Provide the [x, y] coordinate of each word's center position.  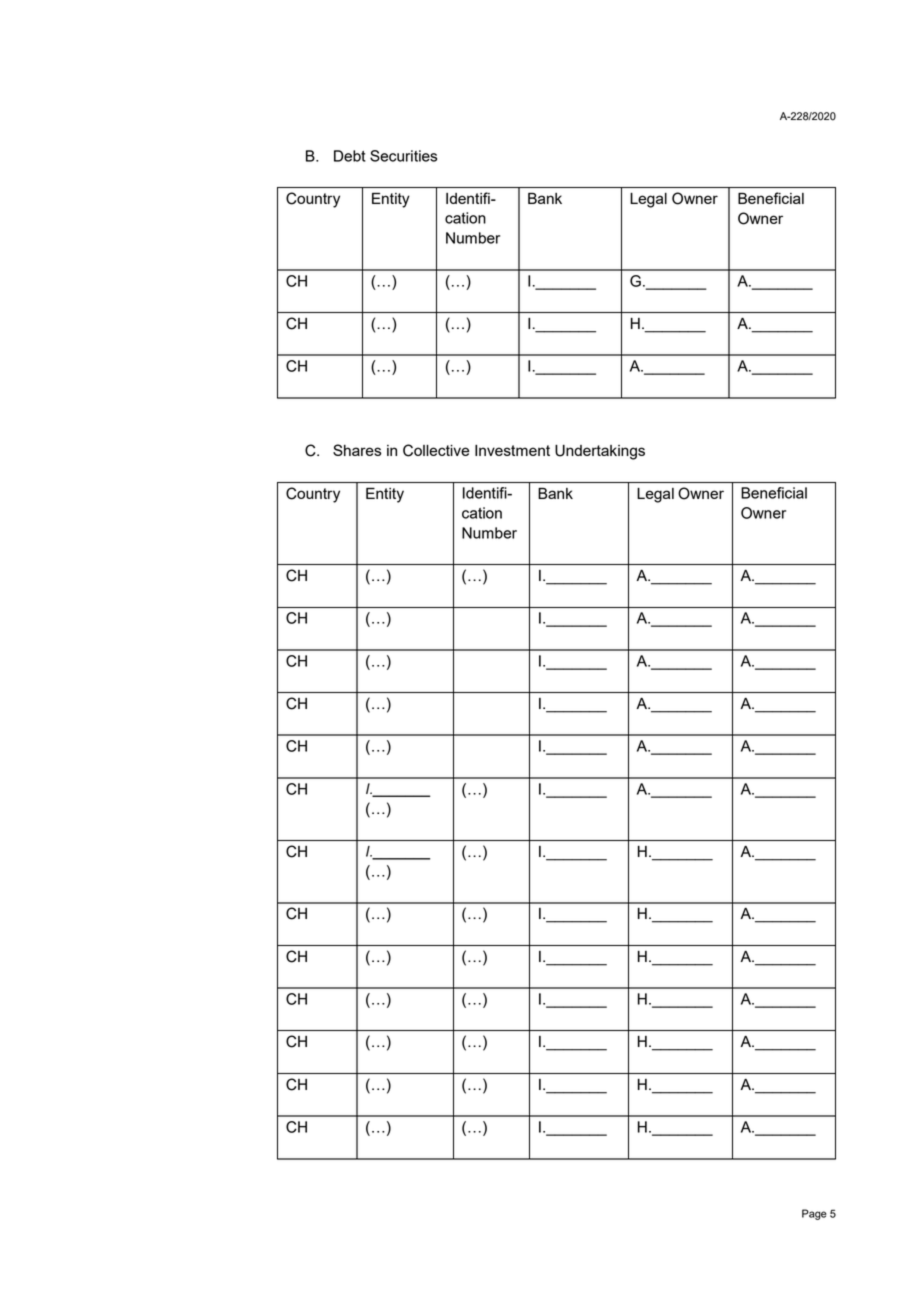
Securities [403, 156]
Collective [436, 450]
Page [814, 1214]
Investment [512, 450]
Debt [350, 156]
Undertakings [600, 452]
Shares [357, 450]
